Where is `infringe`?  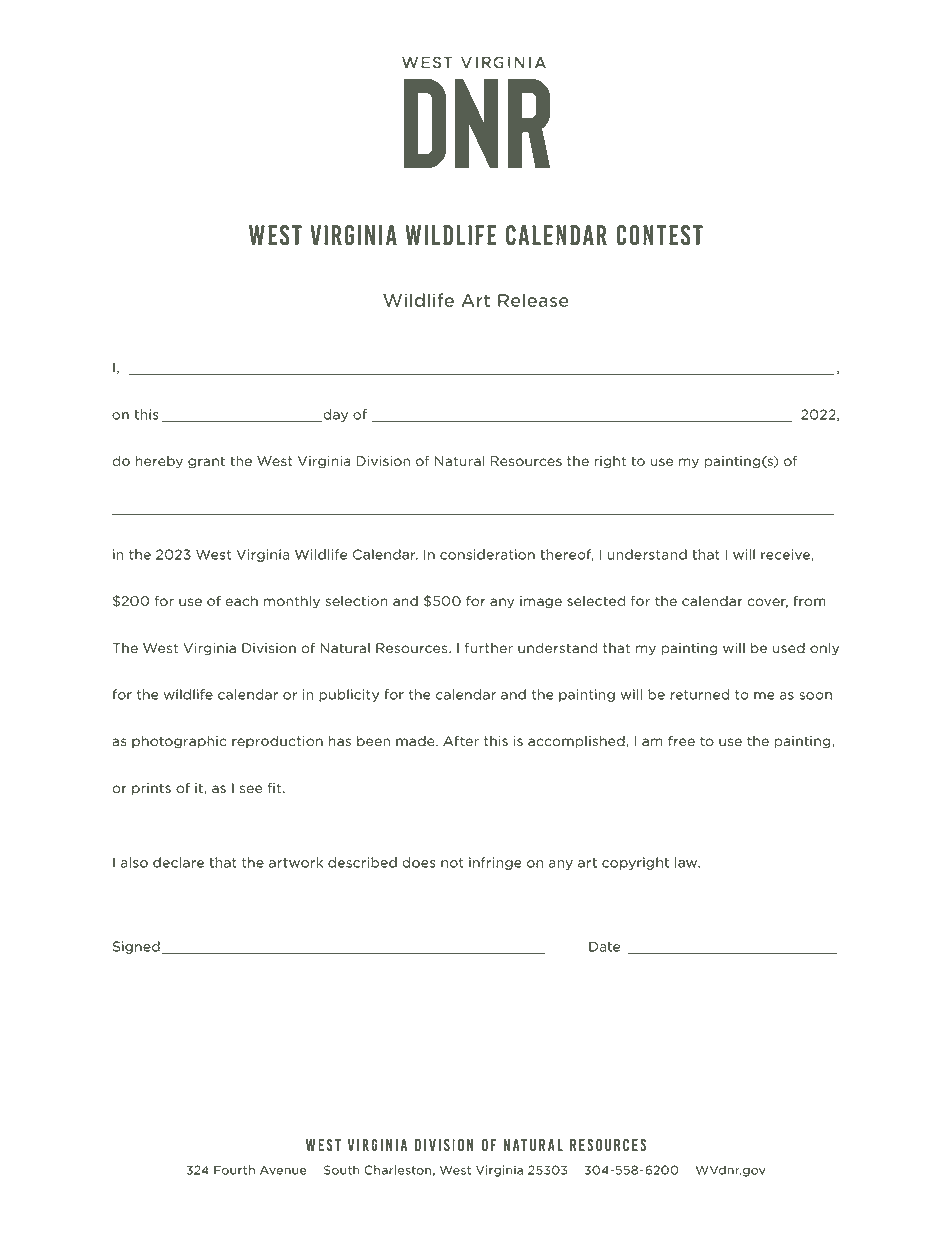 infringe is located at coordinates (495, 863).
